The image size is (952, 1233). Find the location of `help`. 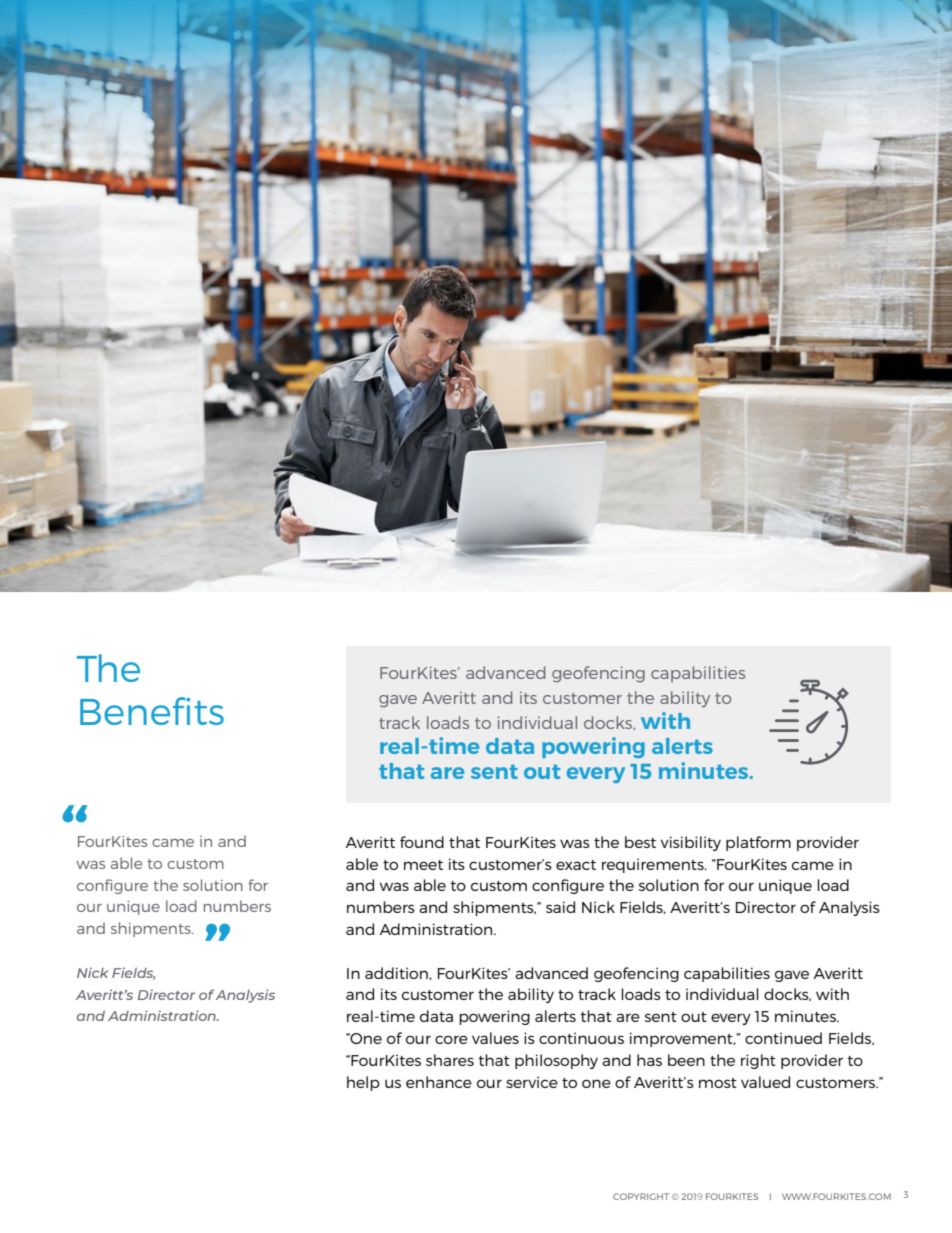

help is located at coordinates (363, 1083).
